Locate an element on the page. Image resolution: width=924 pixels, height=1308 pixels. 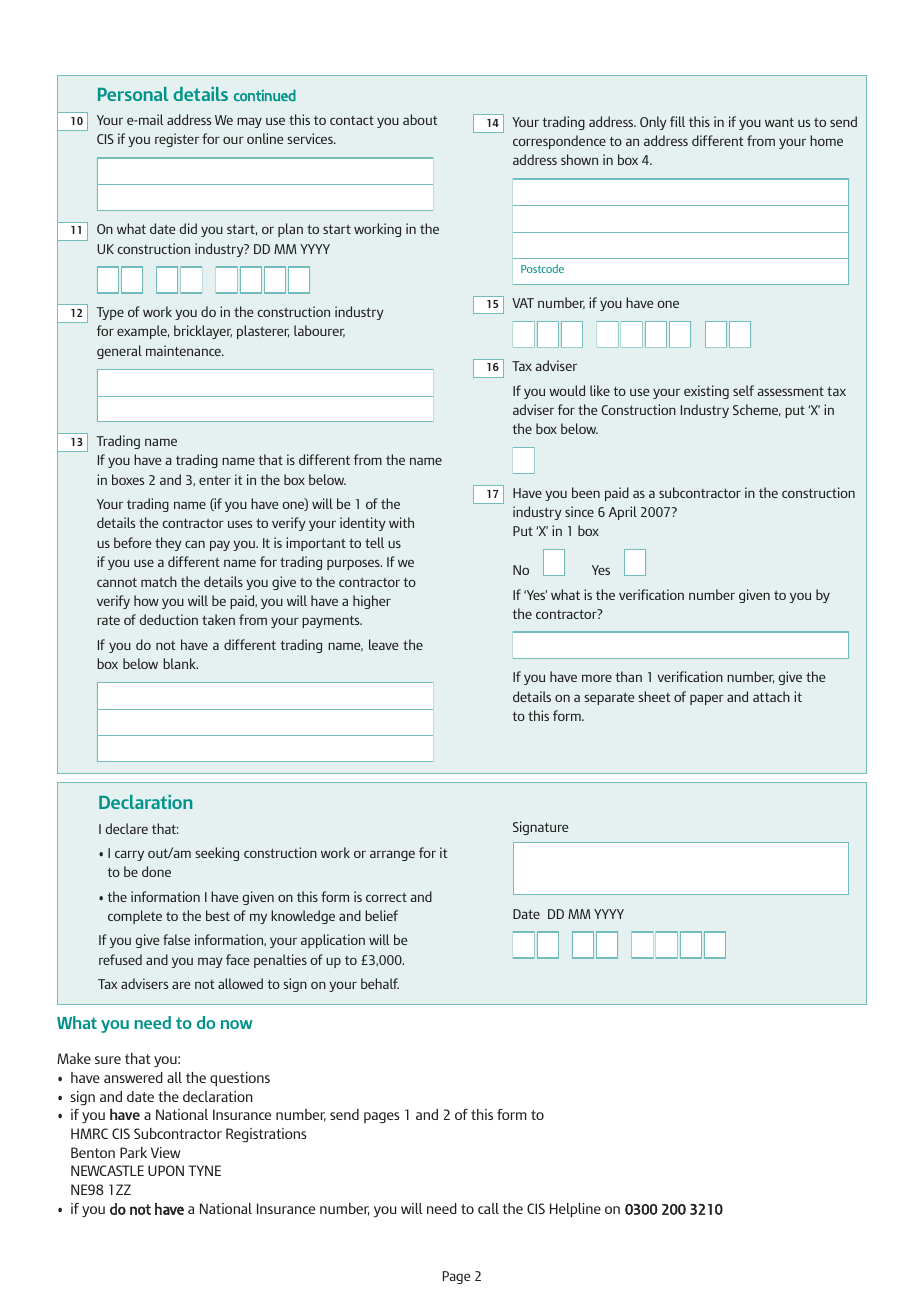
want is located at coordinates (779, 122).
